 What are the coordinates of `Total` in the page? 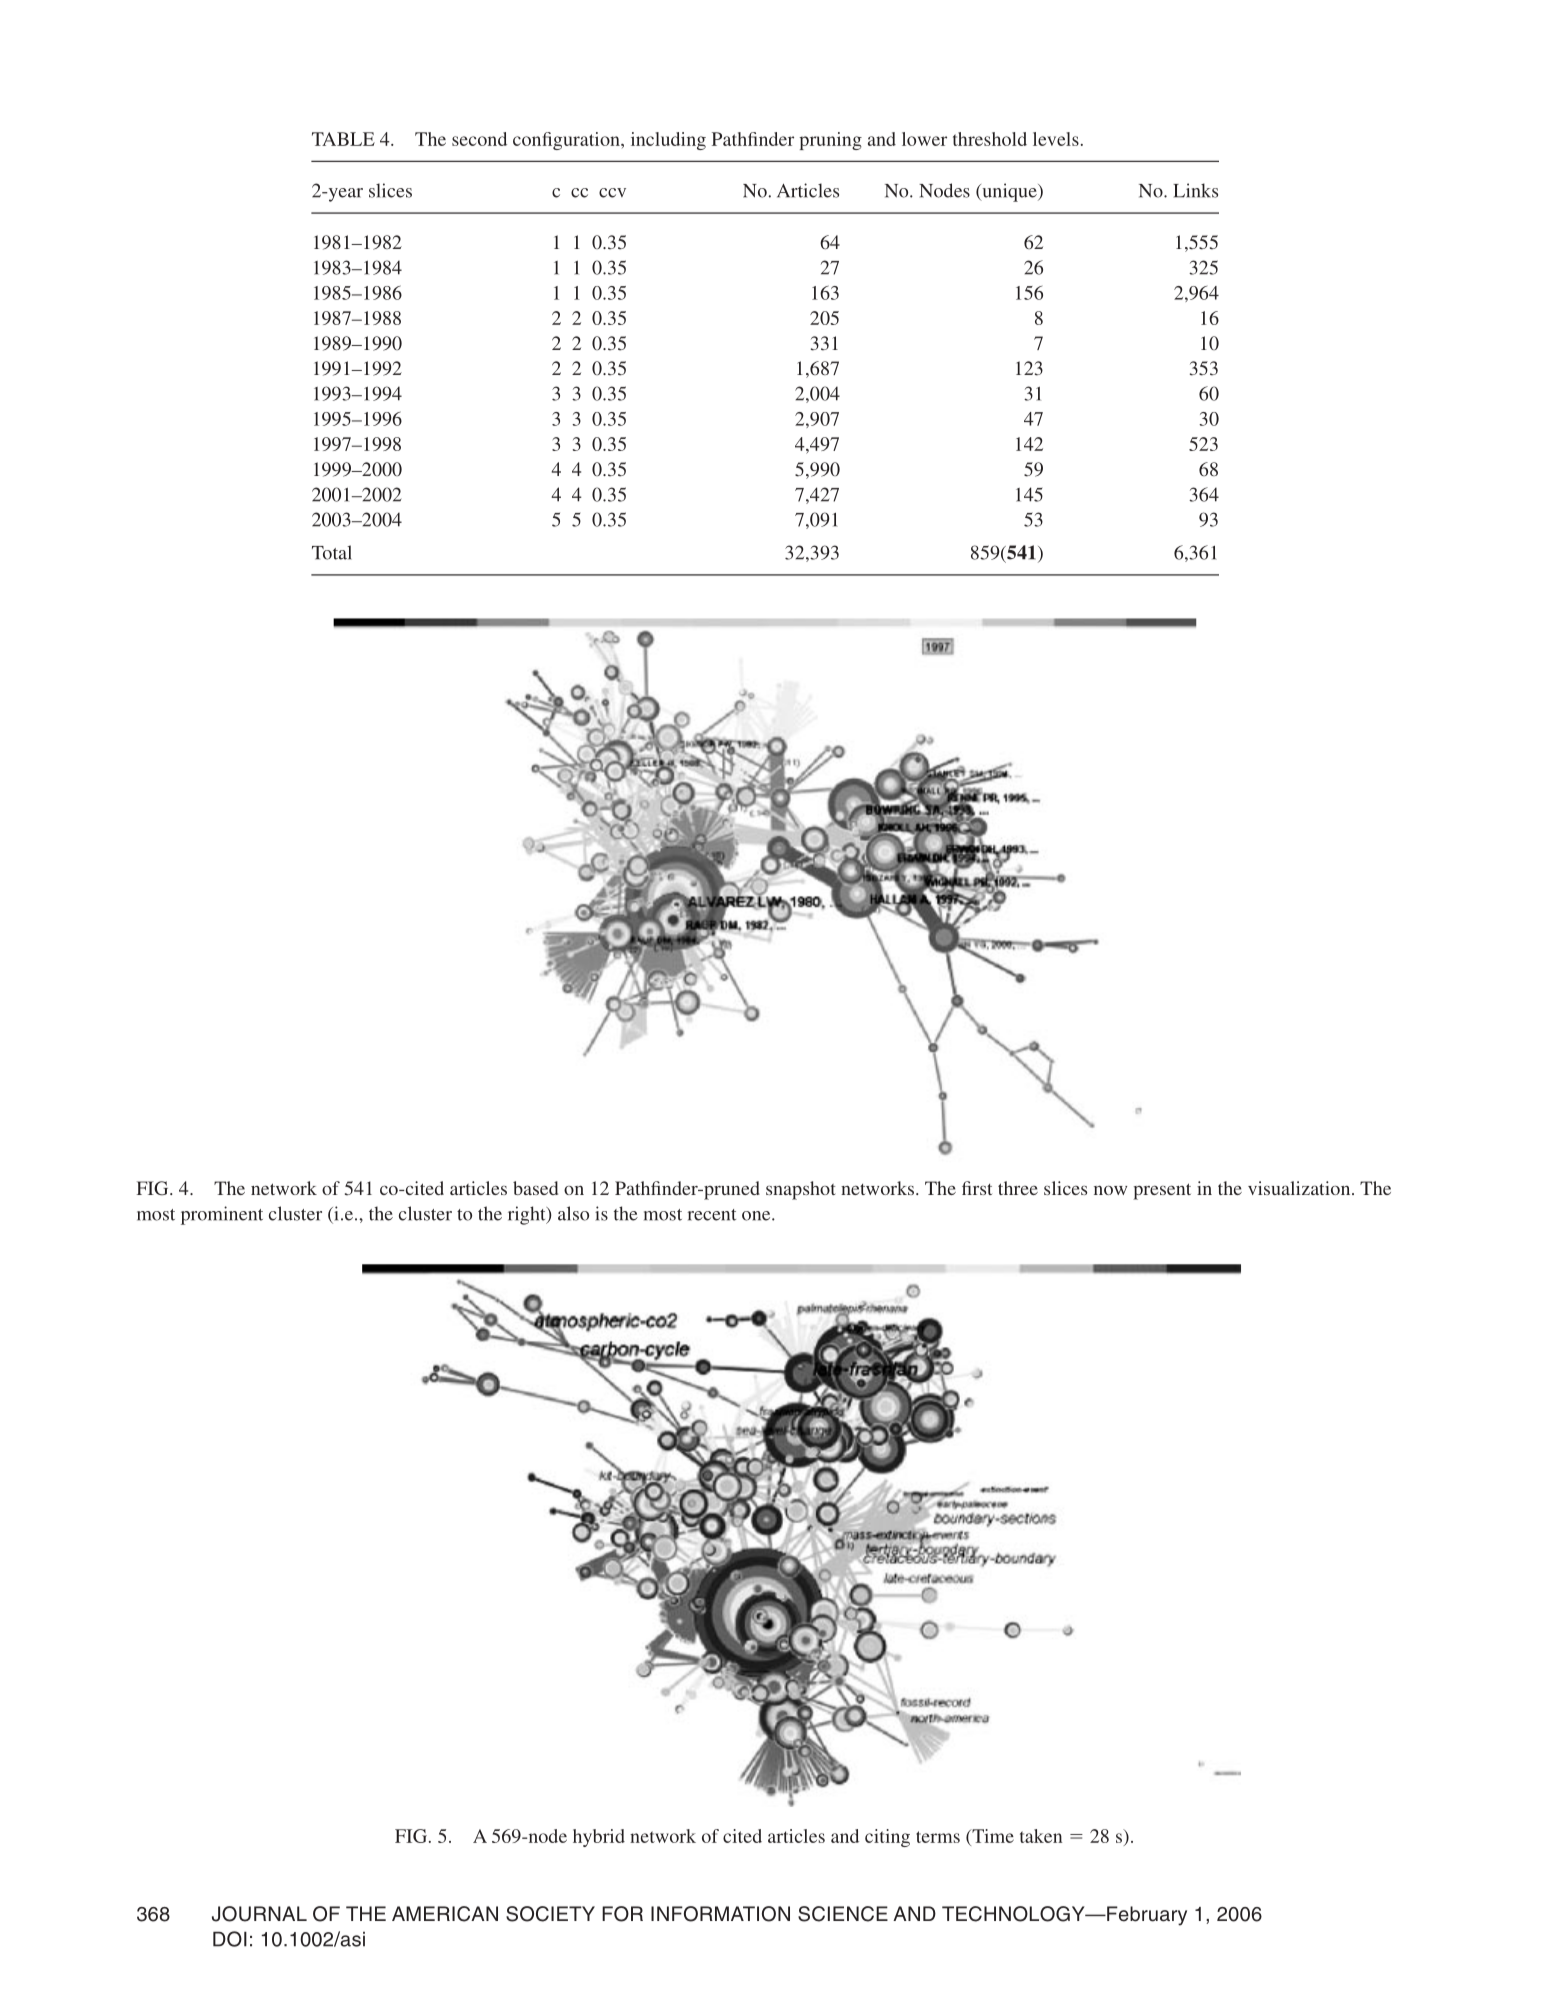 It's located at (332, 552).
